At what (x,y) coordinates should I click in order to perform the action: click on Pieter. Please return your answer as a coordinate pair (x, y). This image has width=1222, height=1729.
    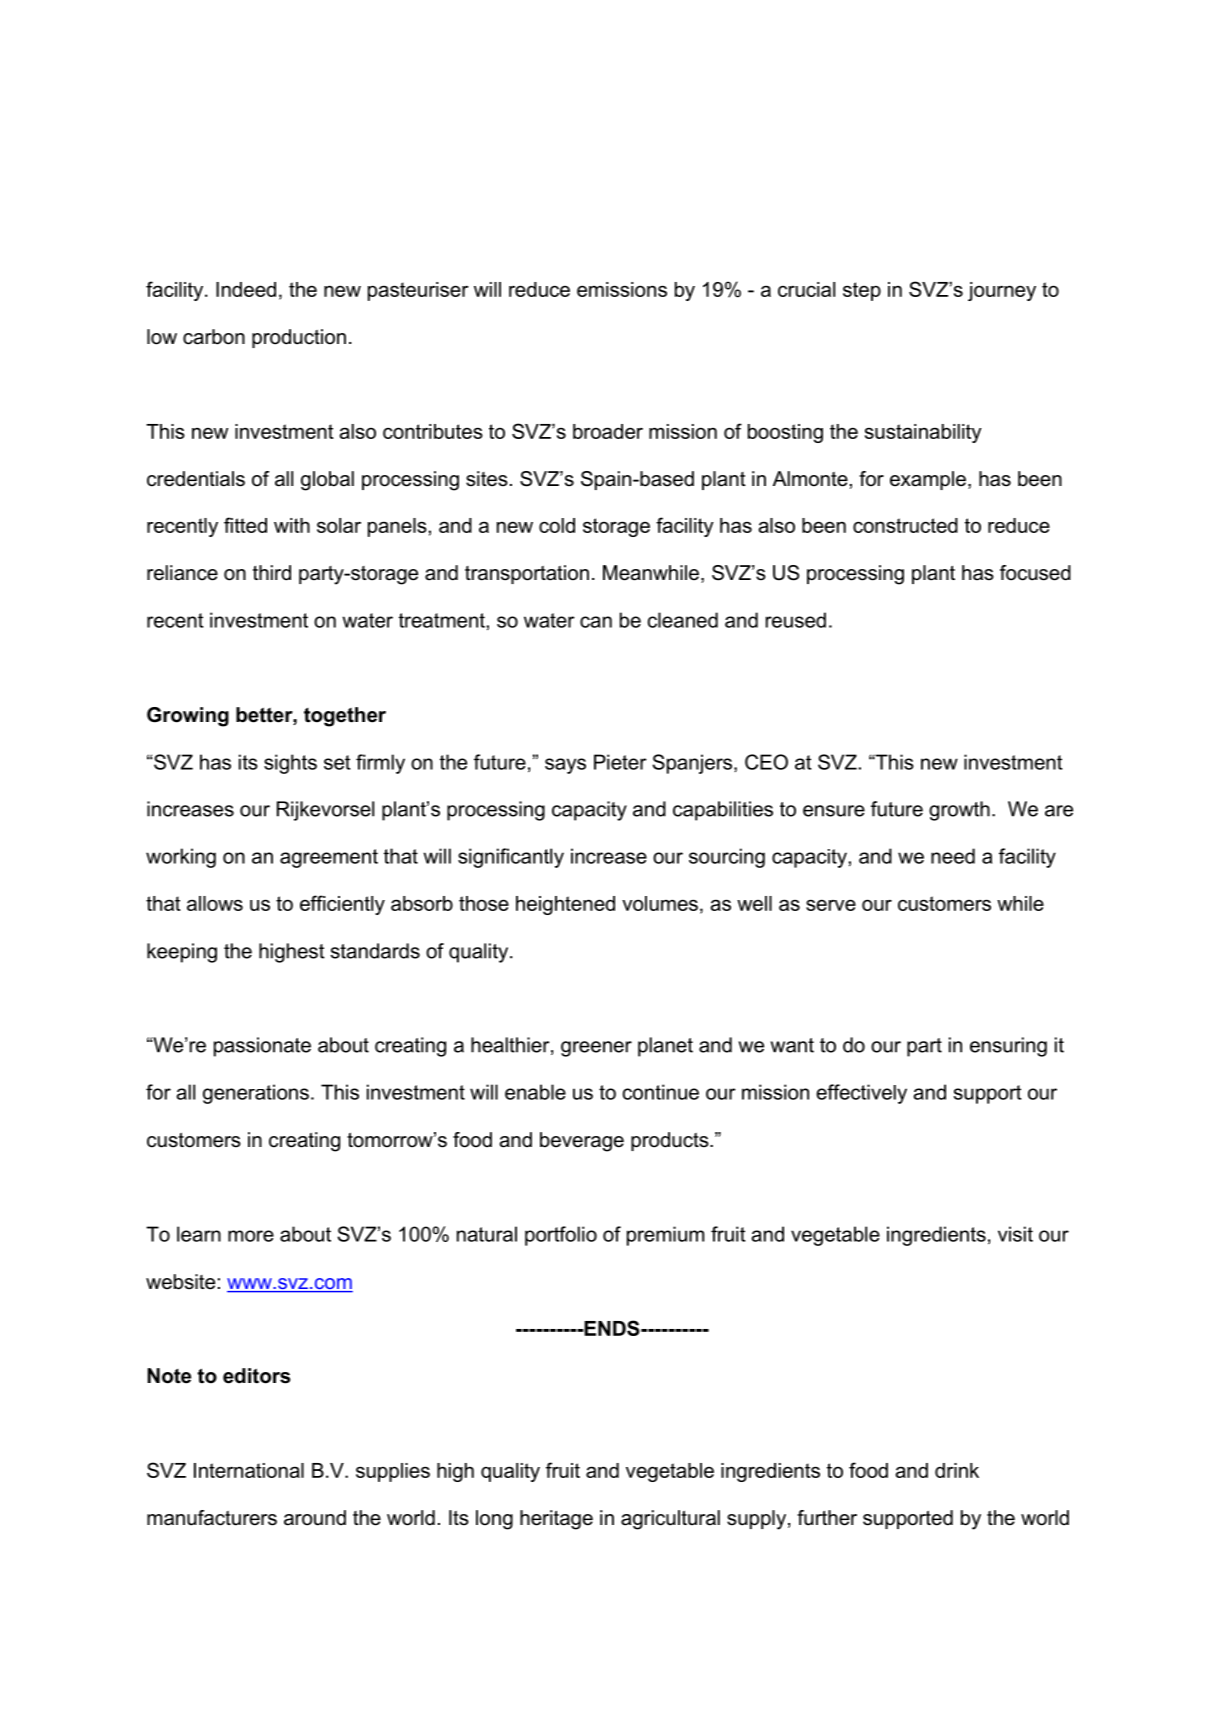
    Looking at the image, I should click on (620, 762).
